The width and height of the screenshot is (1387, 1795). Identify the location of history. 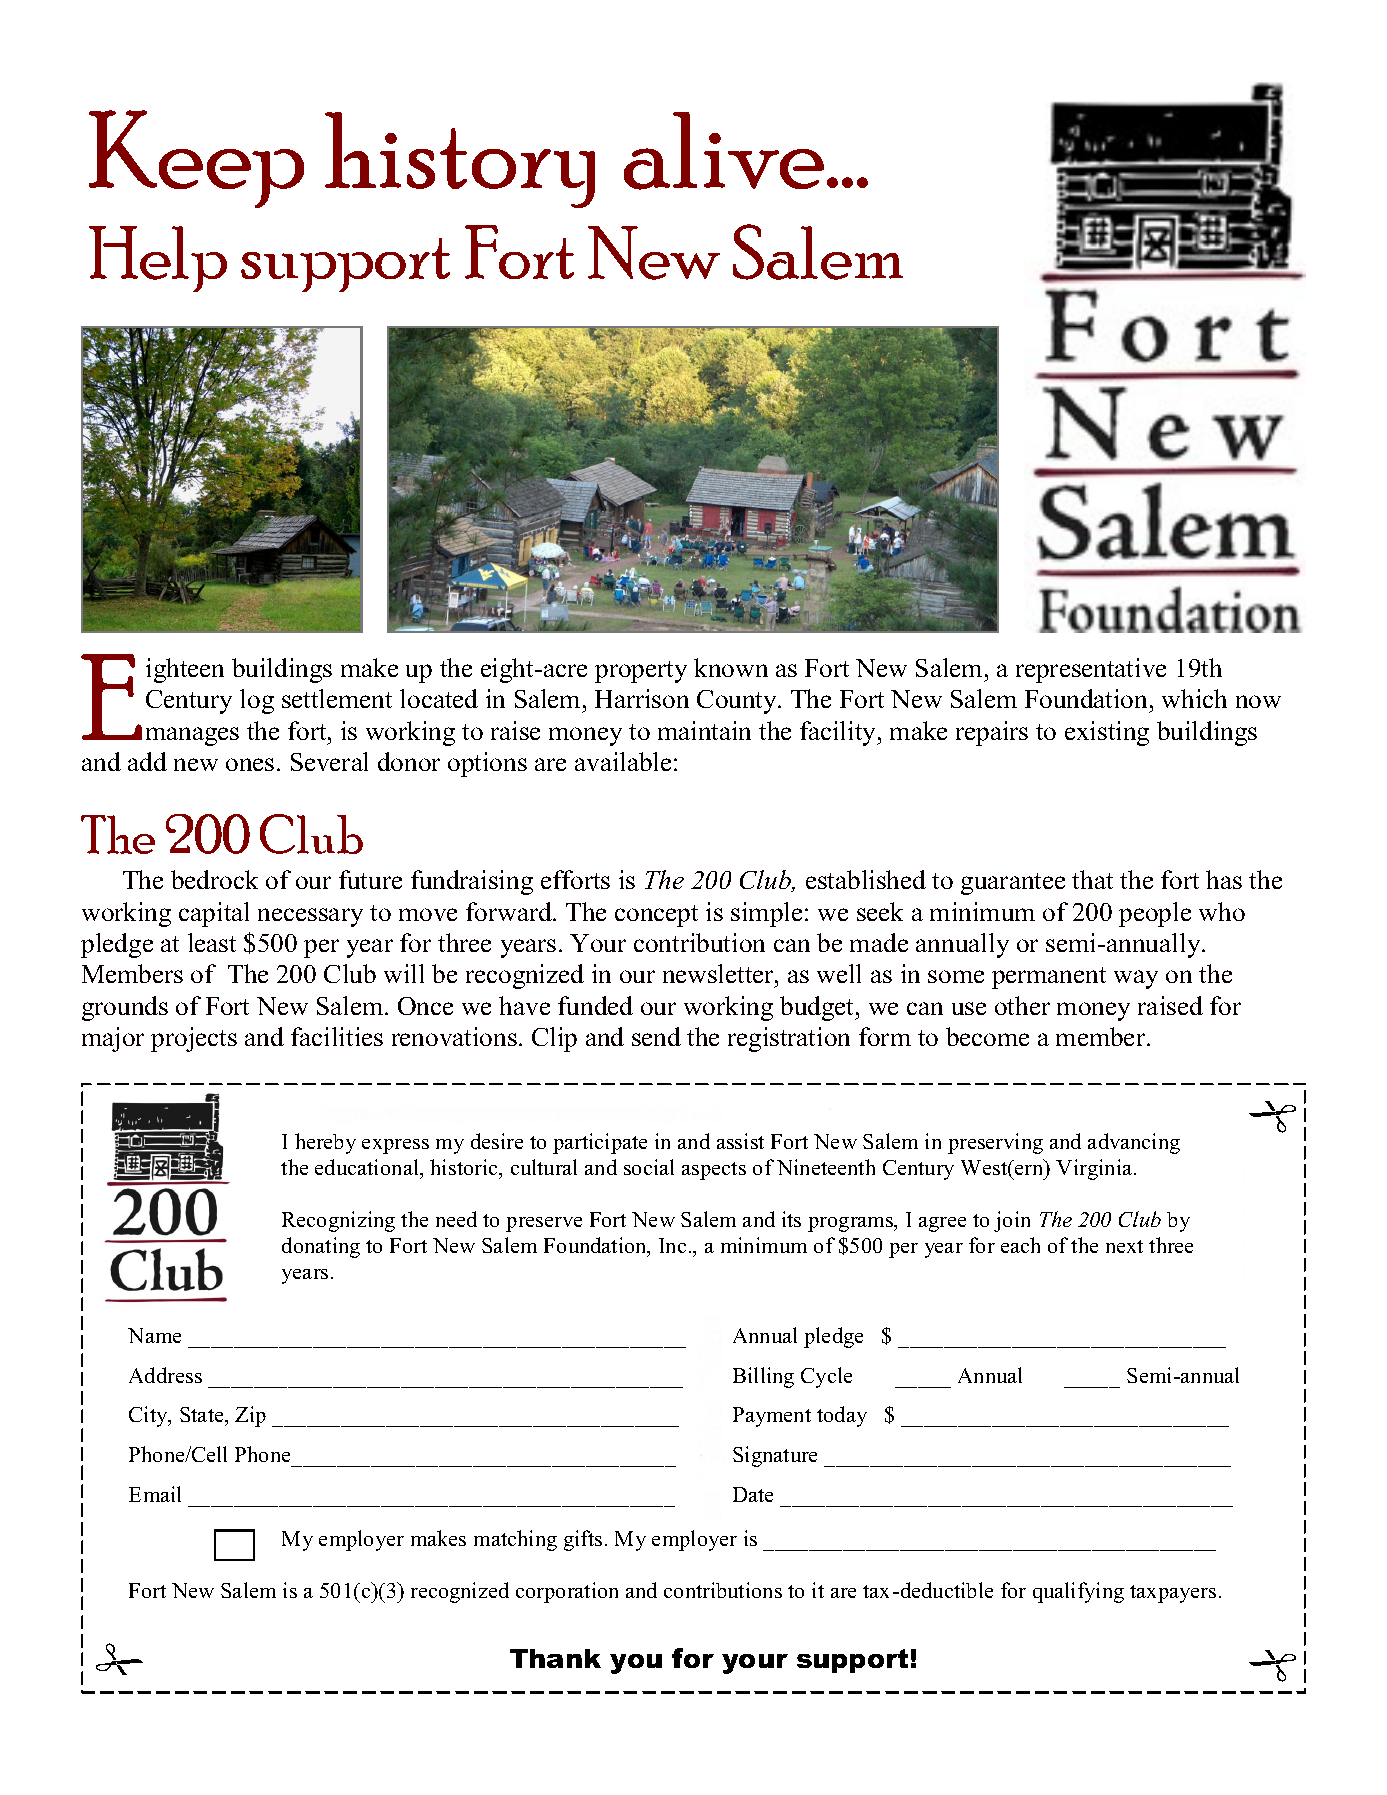
(460, 160).
